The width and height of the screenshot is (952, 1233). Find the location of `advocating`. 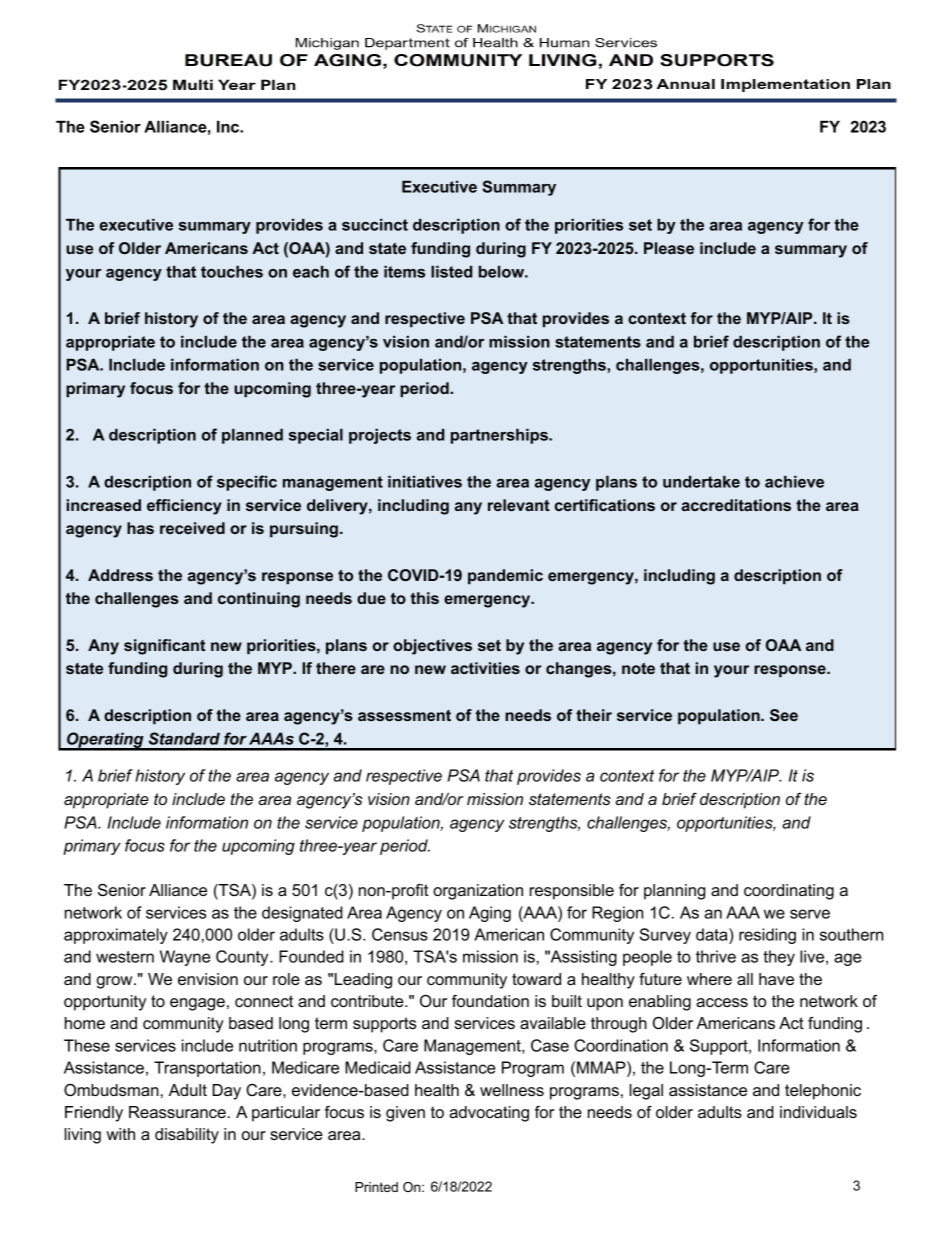

advocating is located at coordinates (489, 1114).
